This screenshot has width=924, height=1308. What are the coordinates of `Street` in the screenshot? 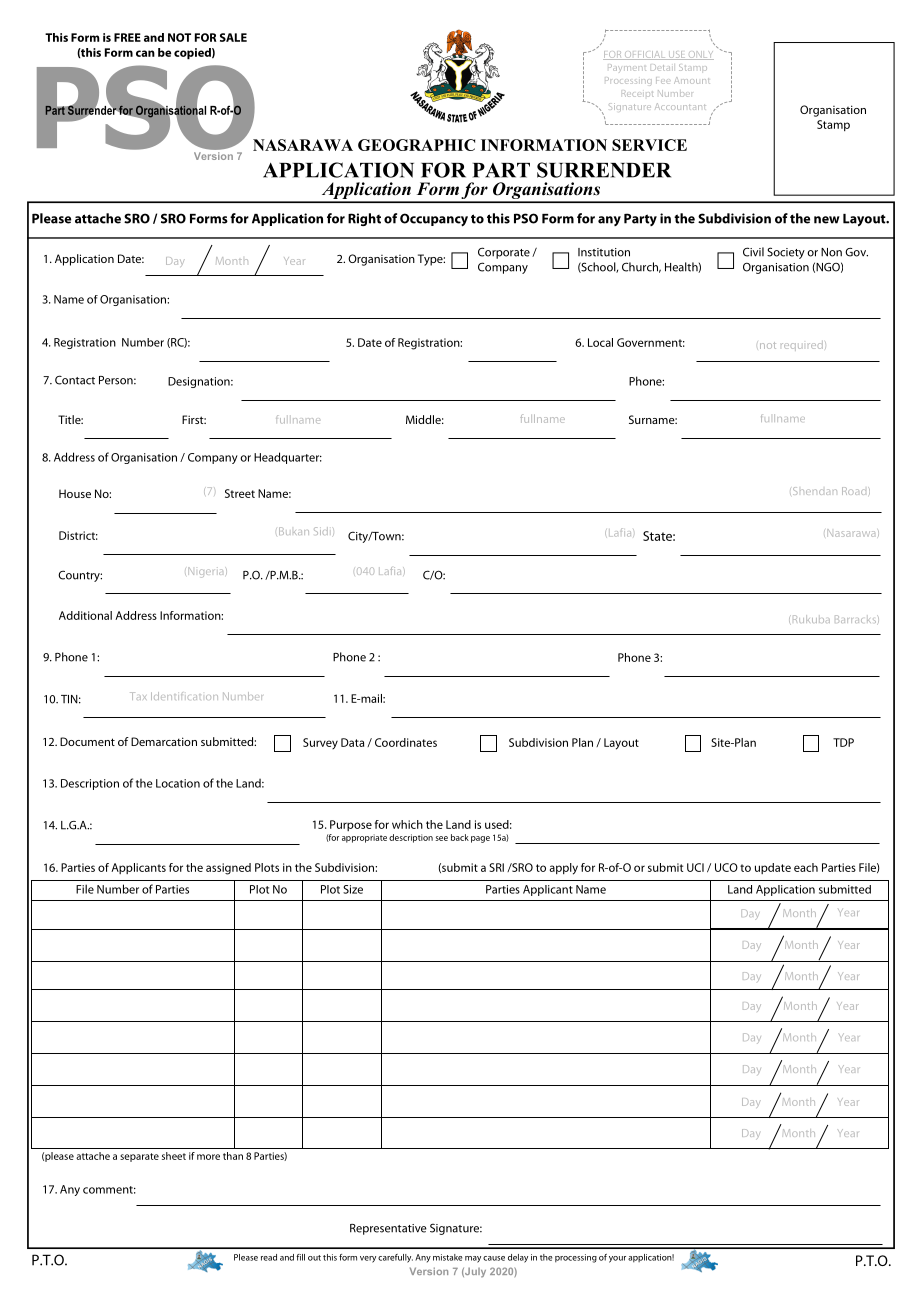 It's located at (240, 493).
